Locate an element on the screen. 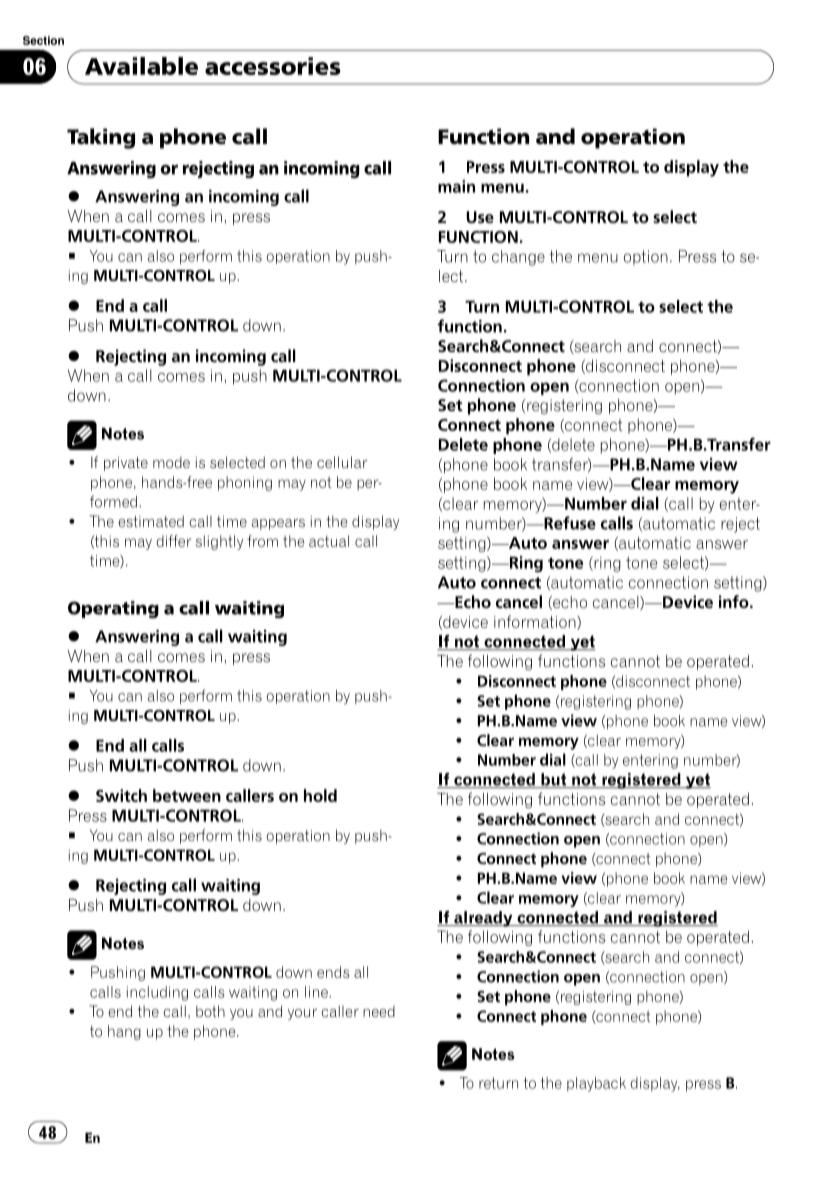  actual is located at coordinates (329, 541).
